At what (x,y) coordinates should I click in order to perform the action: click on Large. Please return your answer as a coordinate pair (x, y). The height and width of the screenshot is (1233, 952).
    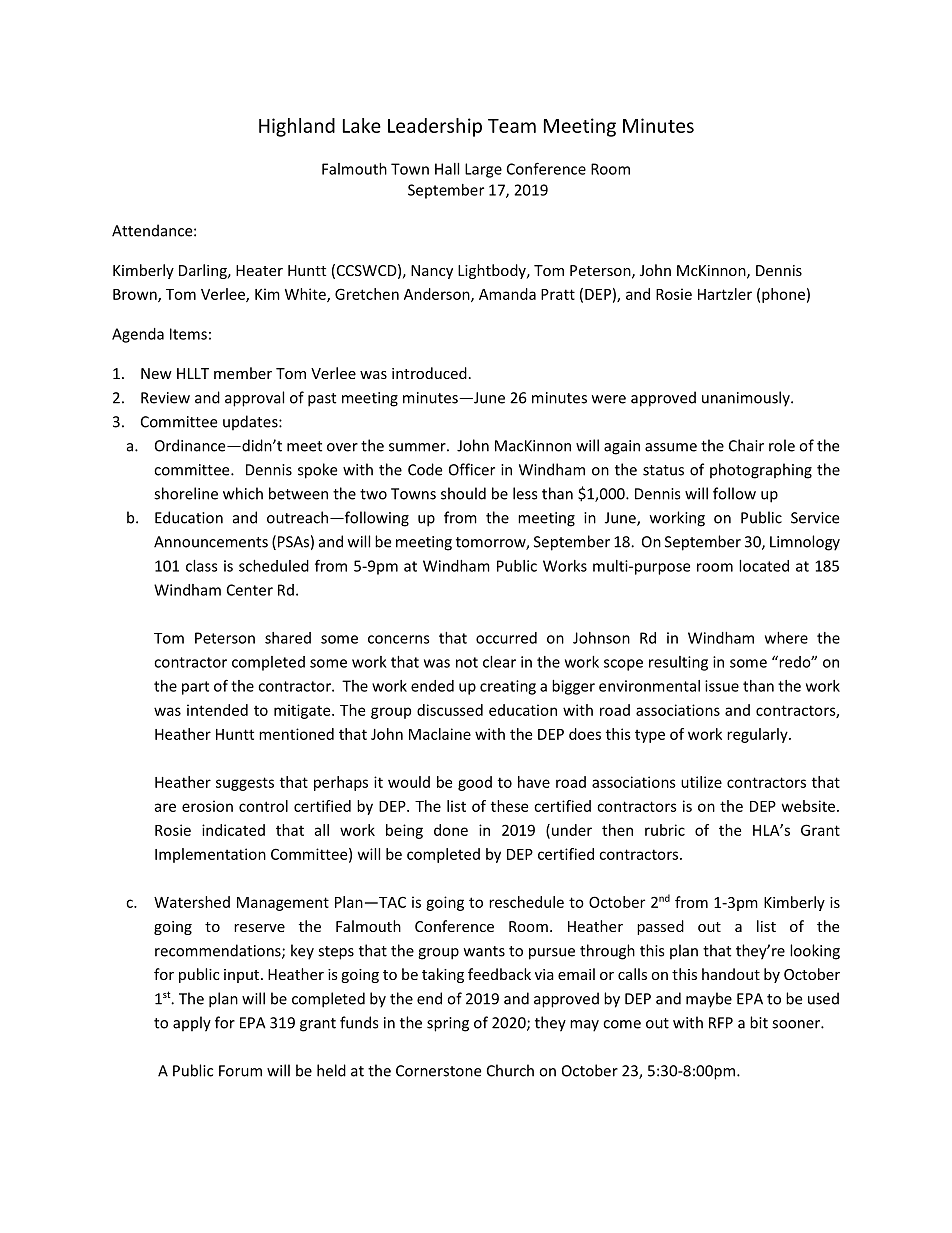
    Looking at the image, I should click on (483, 170).
